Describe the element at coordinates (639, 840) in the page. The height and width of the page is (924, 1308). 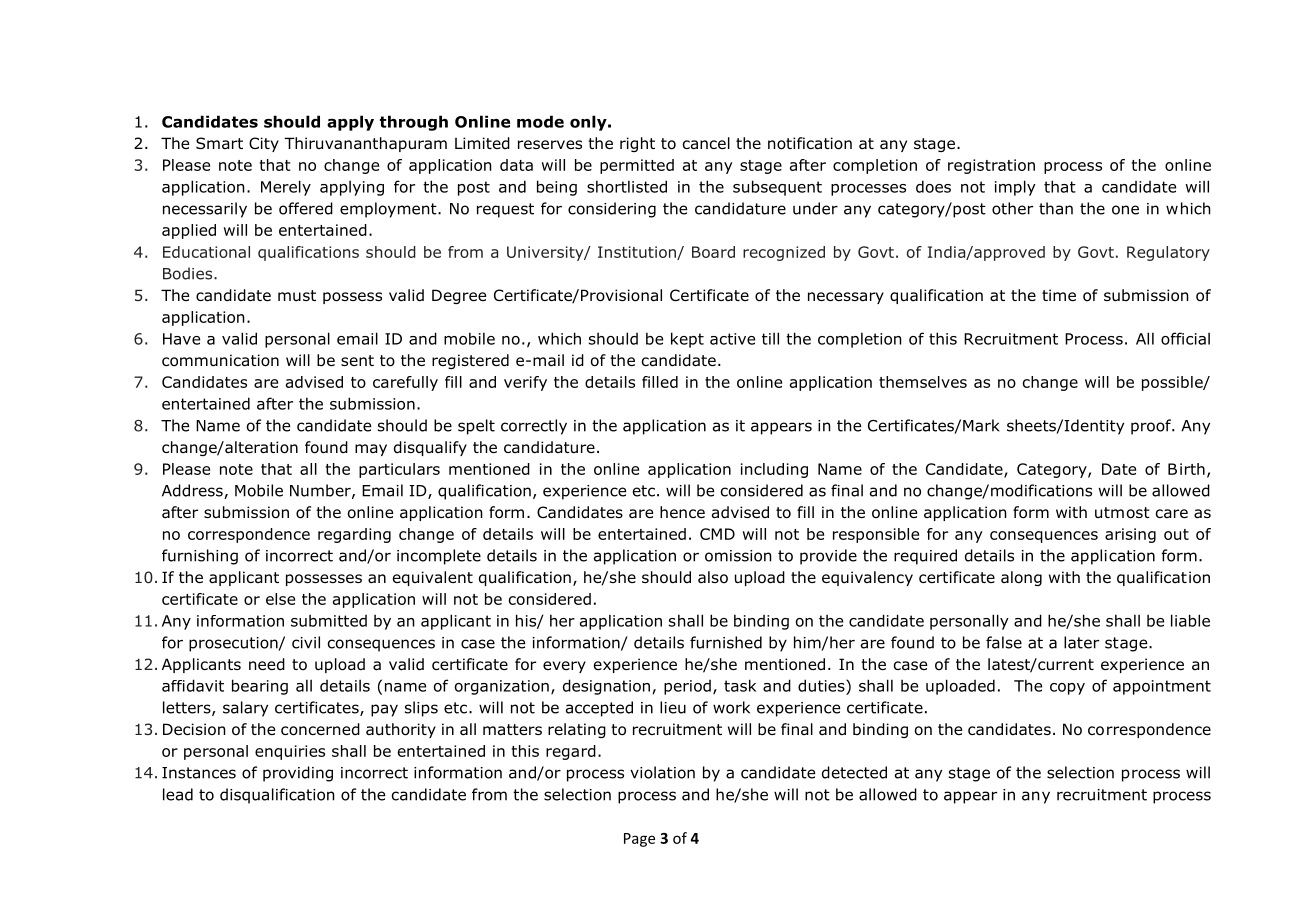
I see `Page` at that location.
